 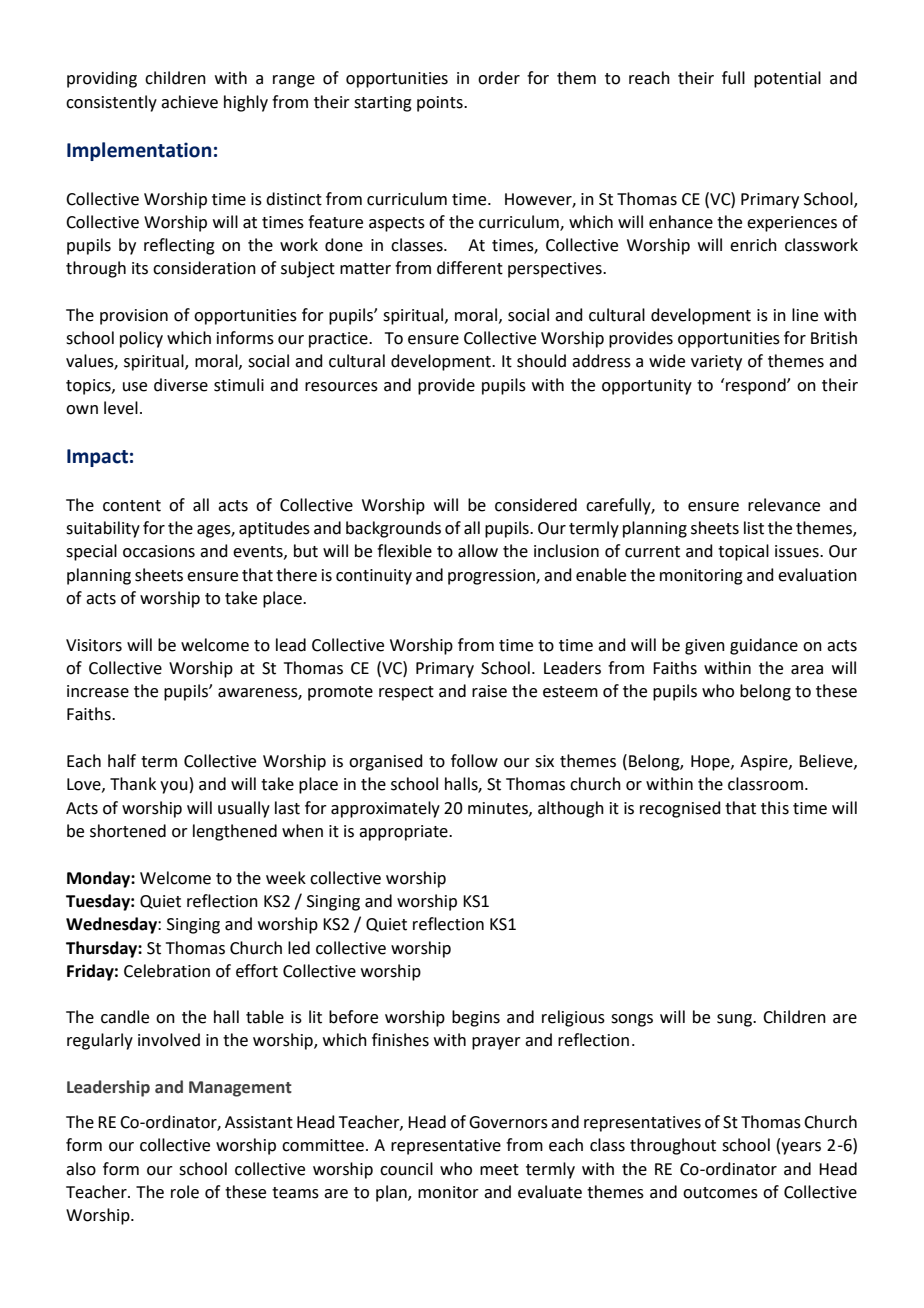 I want to click on guidance, so click(x=764, y=646).
